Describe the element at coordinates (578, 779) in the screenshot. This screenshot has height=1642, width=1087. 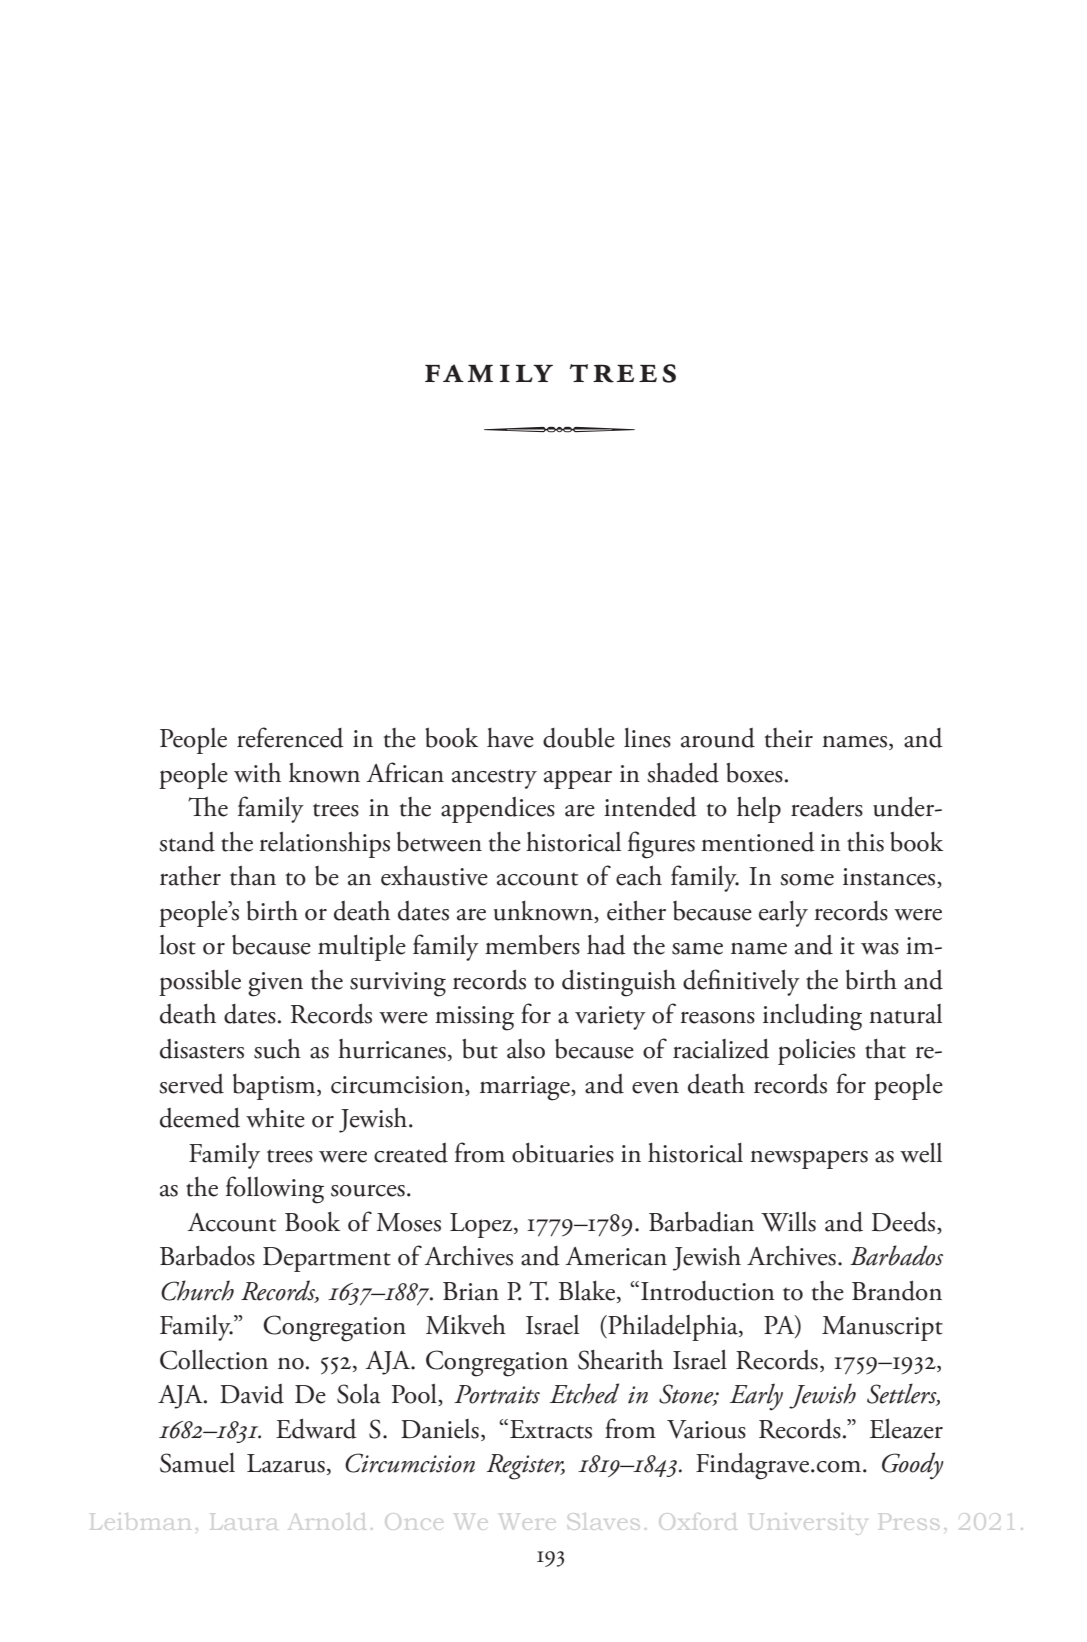
I see `appear` at that location.
